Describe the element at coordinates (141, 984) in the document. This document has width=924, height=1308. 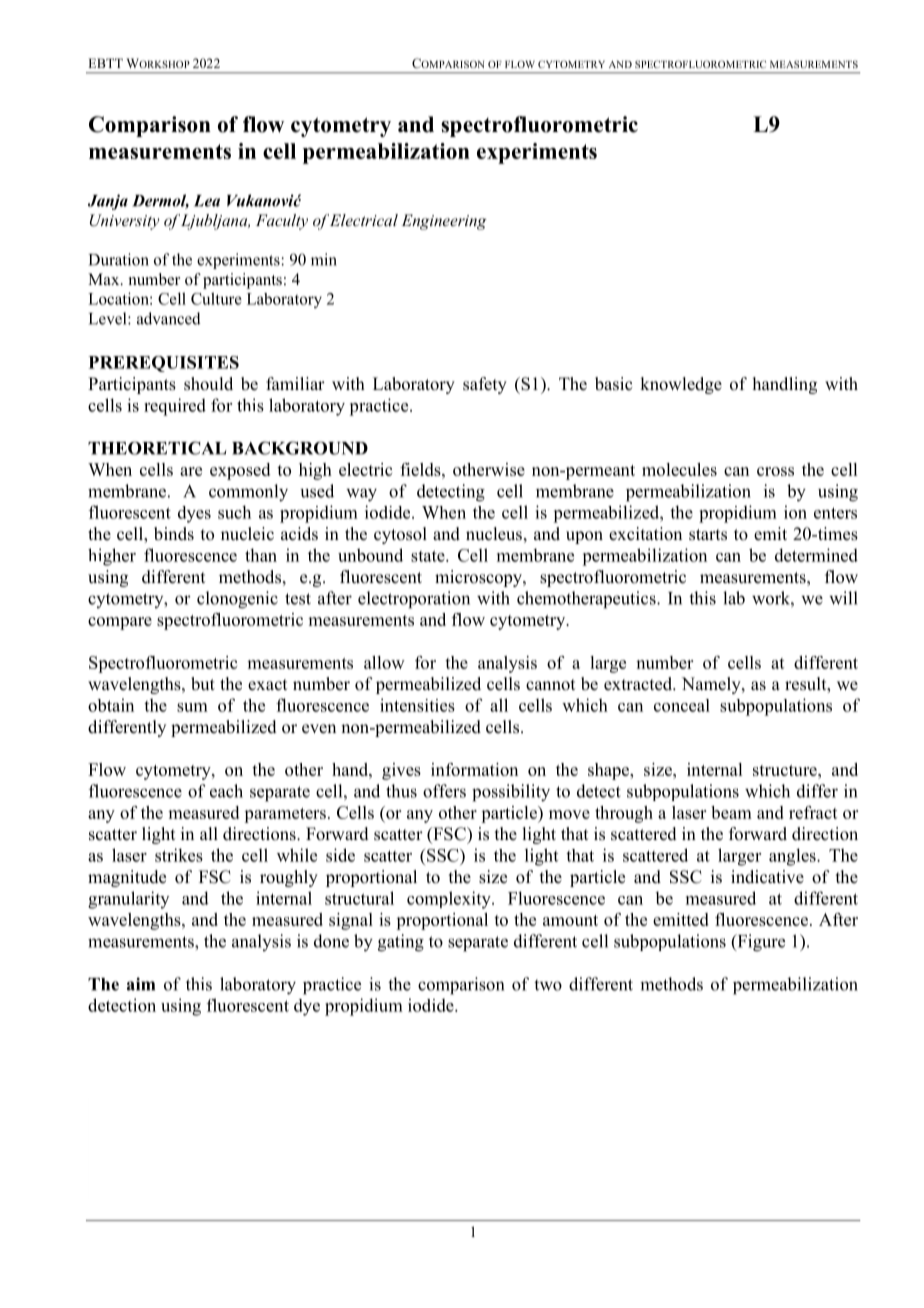
I see `aim` at that location.
